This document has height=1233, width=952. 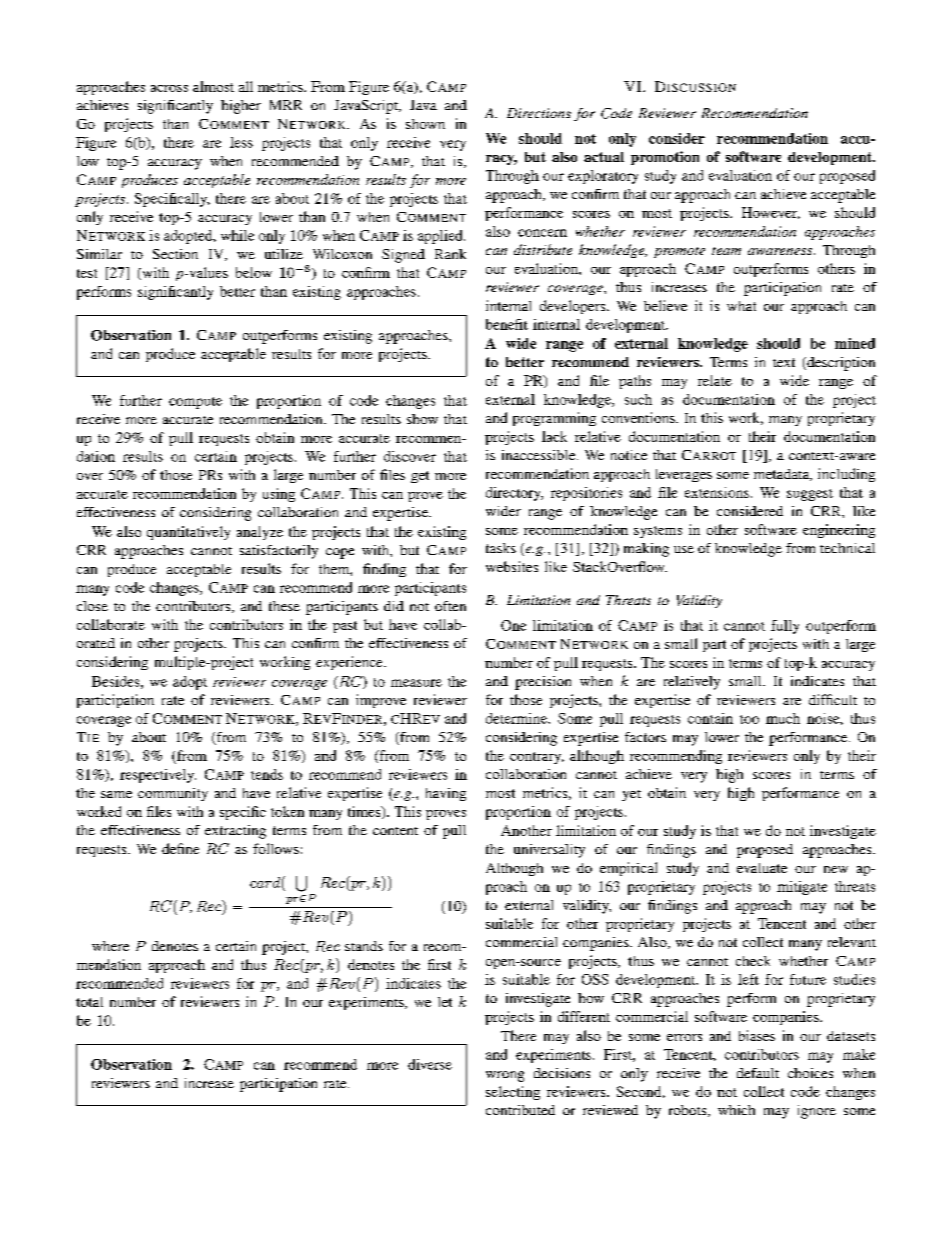 What do you see at coordinates (446, 794) in the document?
I see `having` at bounding box center [446, 794].
